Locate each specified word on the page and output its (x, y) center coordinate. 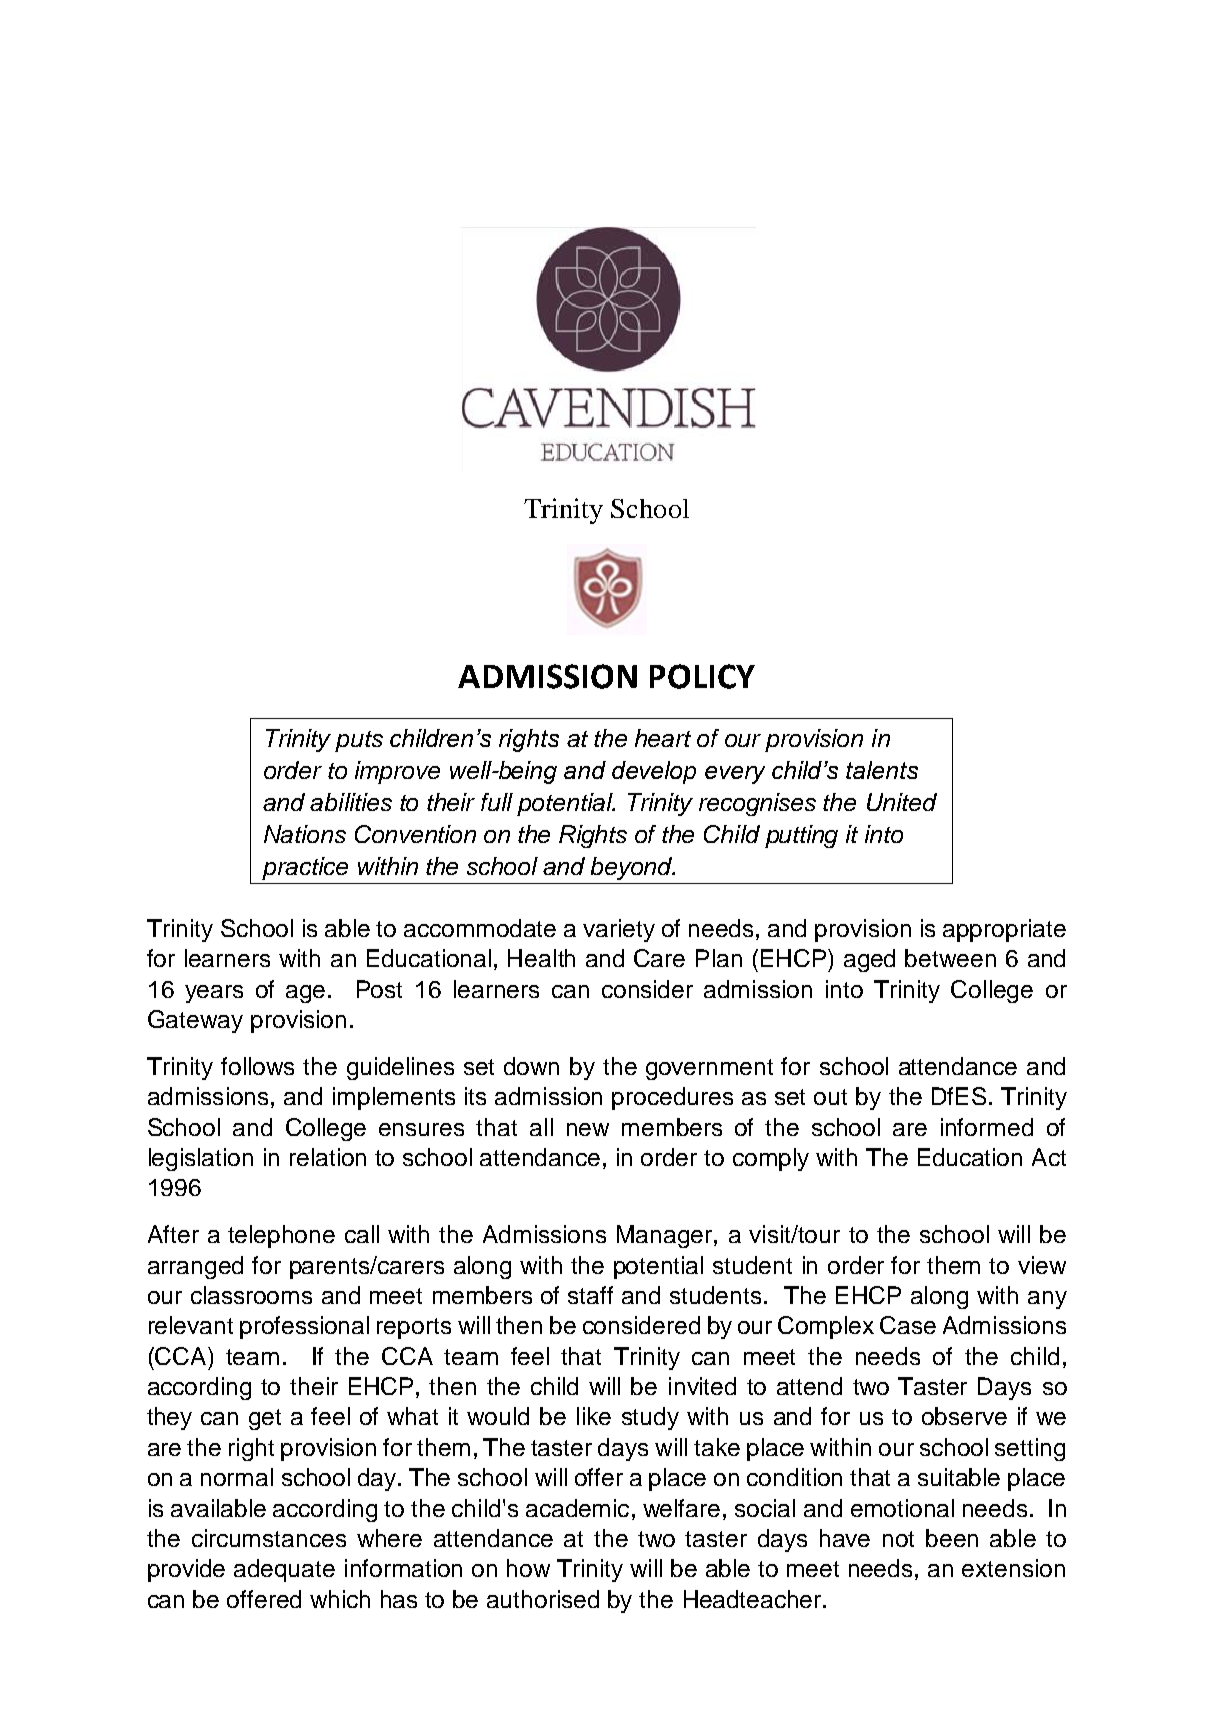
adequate (284, 1570)
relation (328, 1157)
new (588, 1129)
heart (663, 738)
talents (882, 770)
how (528, 1568)
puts (359, 741)
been (952, 1538)
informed (987, 1127)
